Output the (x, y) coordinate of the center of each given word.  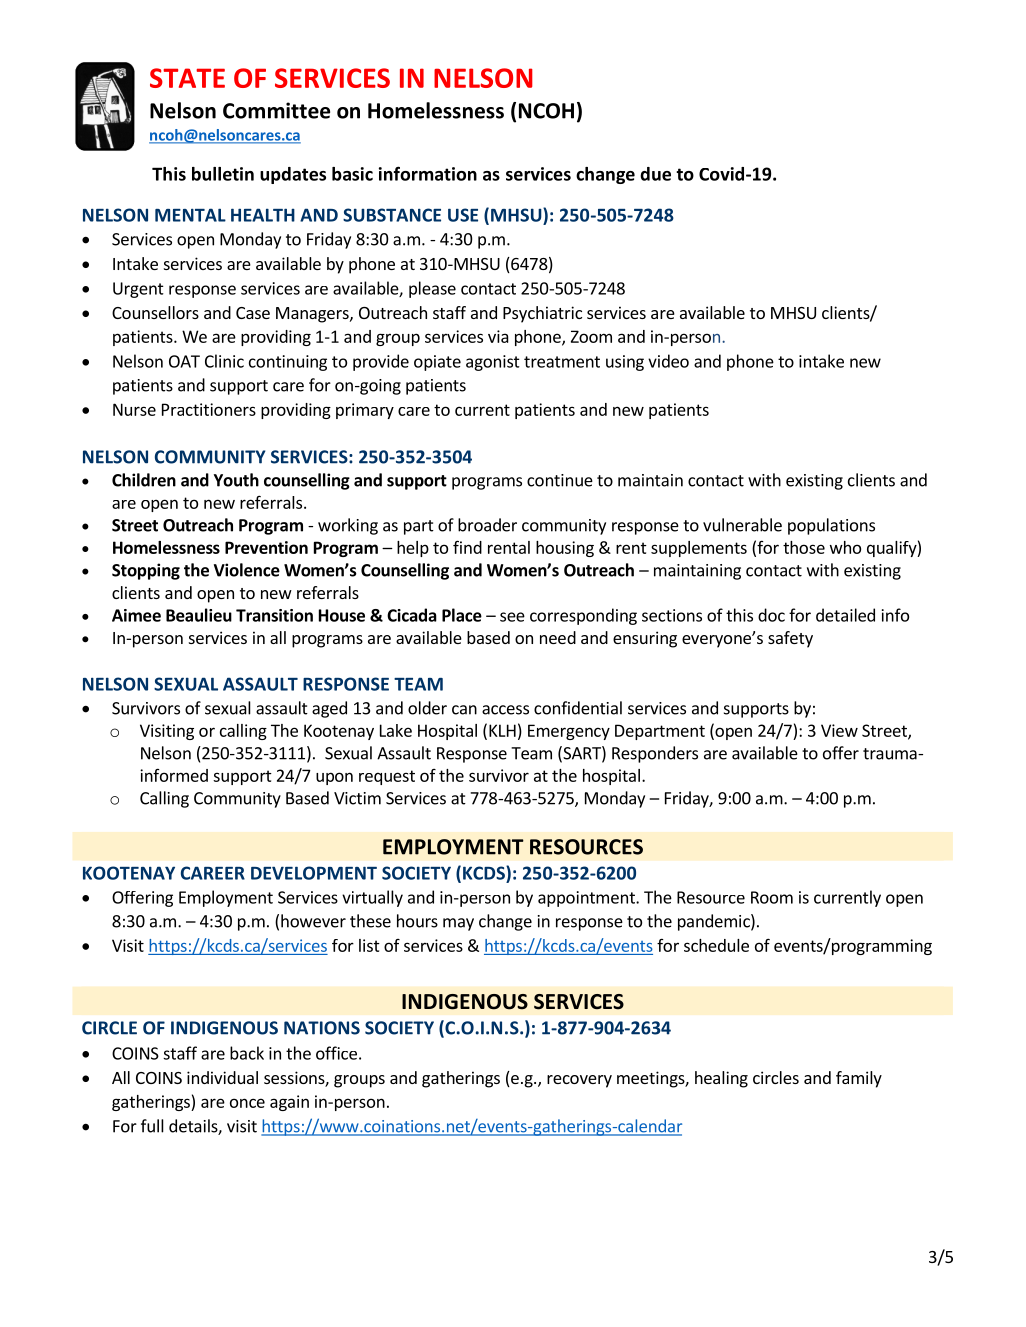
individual (222, 1077)
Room (772, 897)
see (512, 617)
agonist (493, 363)
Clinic (224, 361)
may (458, 924)
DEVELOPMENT (314, 873)
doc (771, 615)
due (655, 174)
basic (352, 174)
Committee (276, 110)
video (668, 361)
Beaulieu (199, 615)
